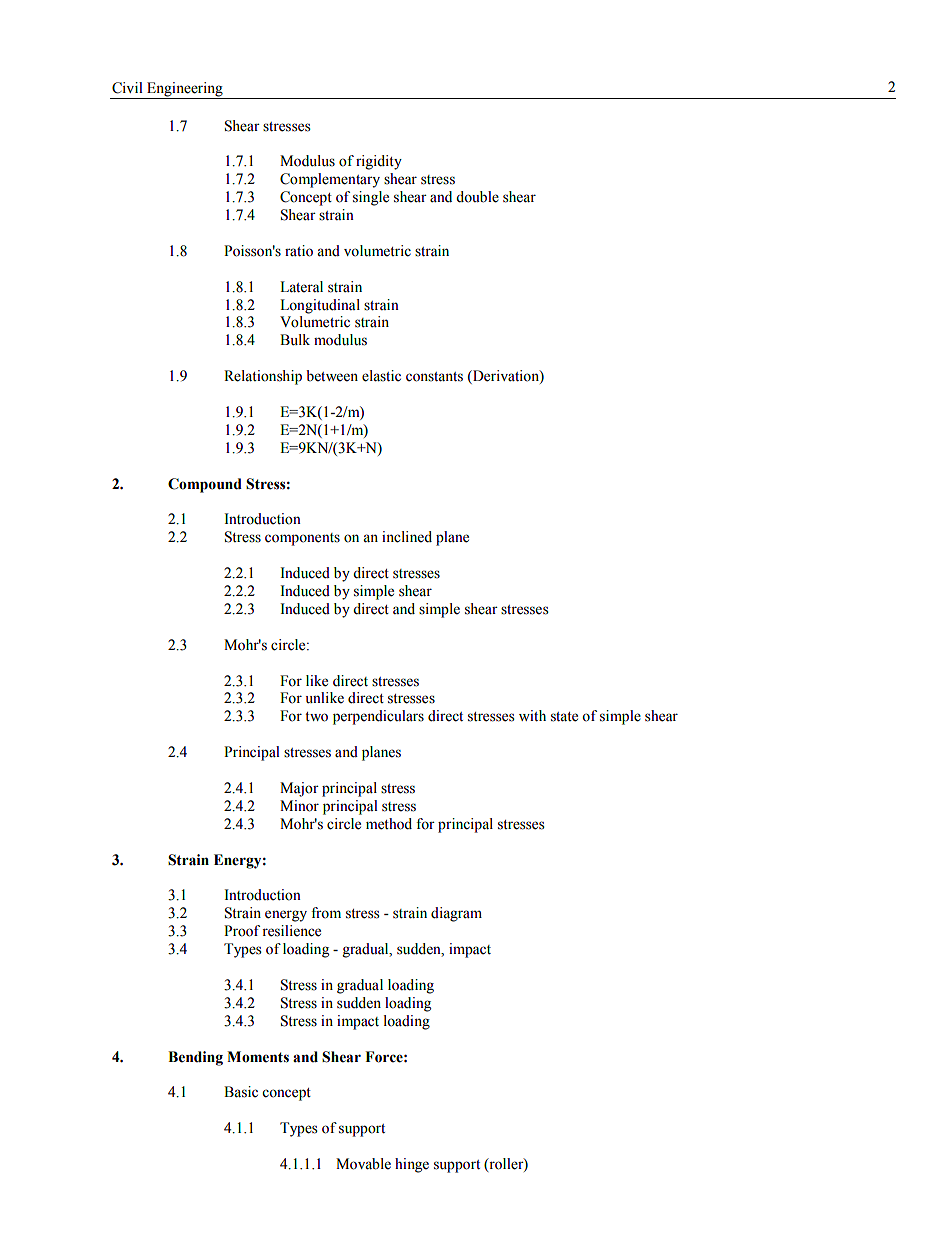  What do you see at coordinates (456, 914) in the screenshot?
I see `diagram` at bounding box center [456, 914].
